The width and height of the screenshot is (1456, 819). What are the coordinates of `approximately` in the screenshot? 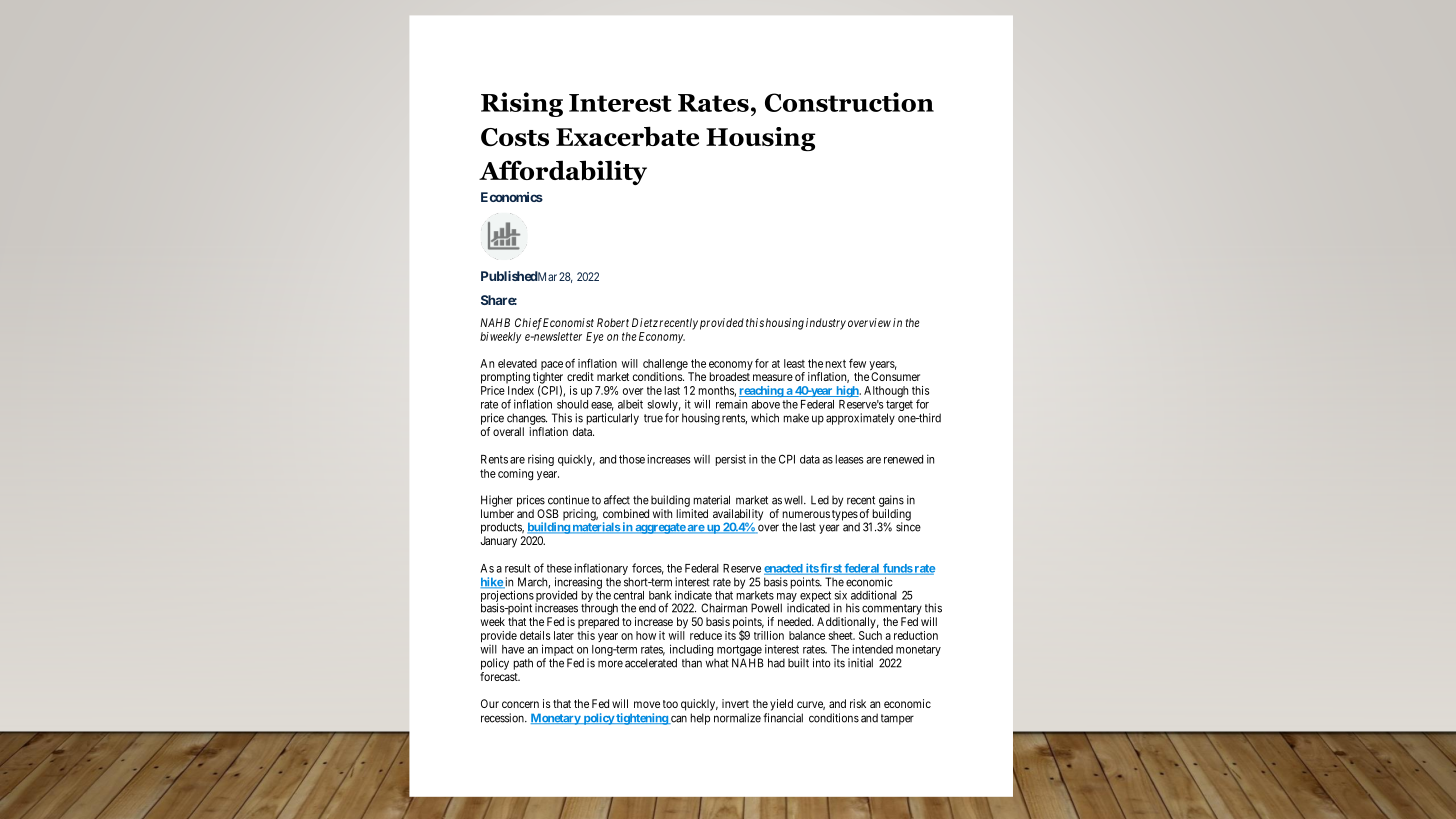 It's located at (860, 419).
